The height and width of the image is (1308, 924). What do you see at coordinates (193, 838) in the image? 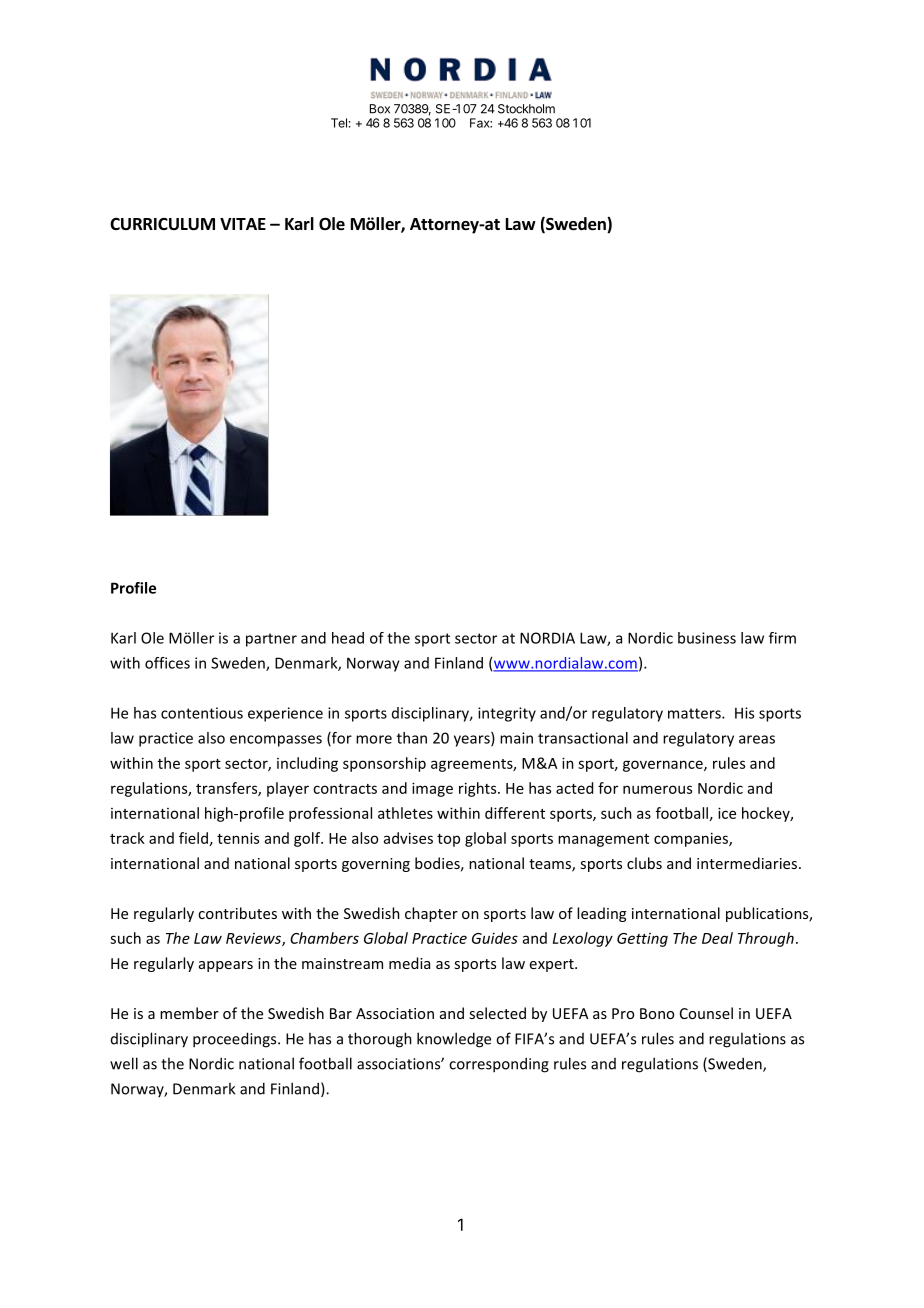
I see `field` at bounding box center [193, 838].
